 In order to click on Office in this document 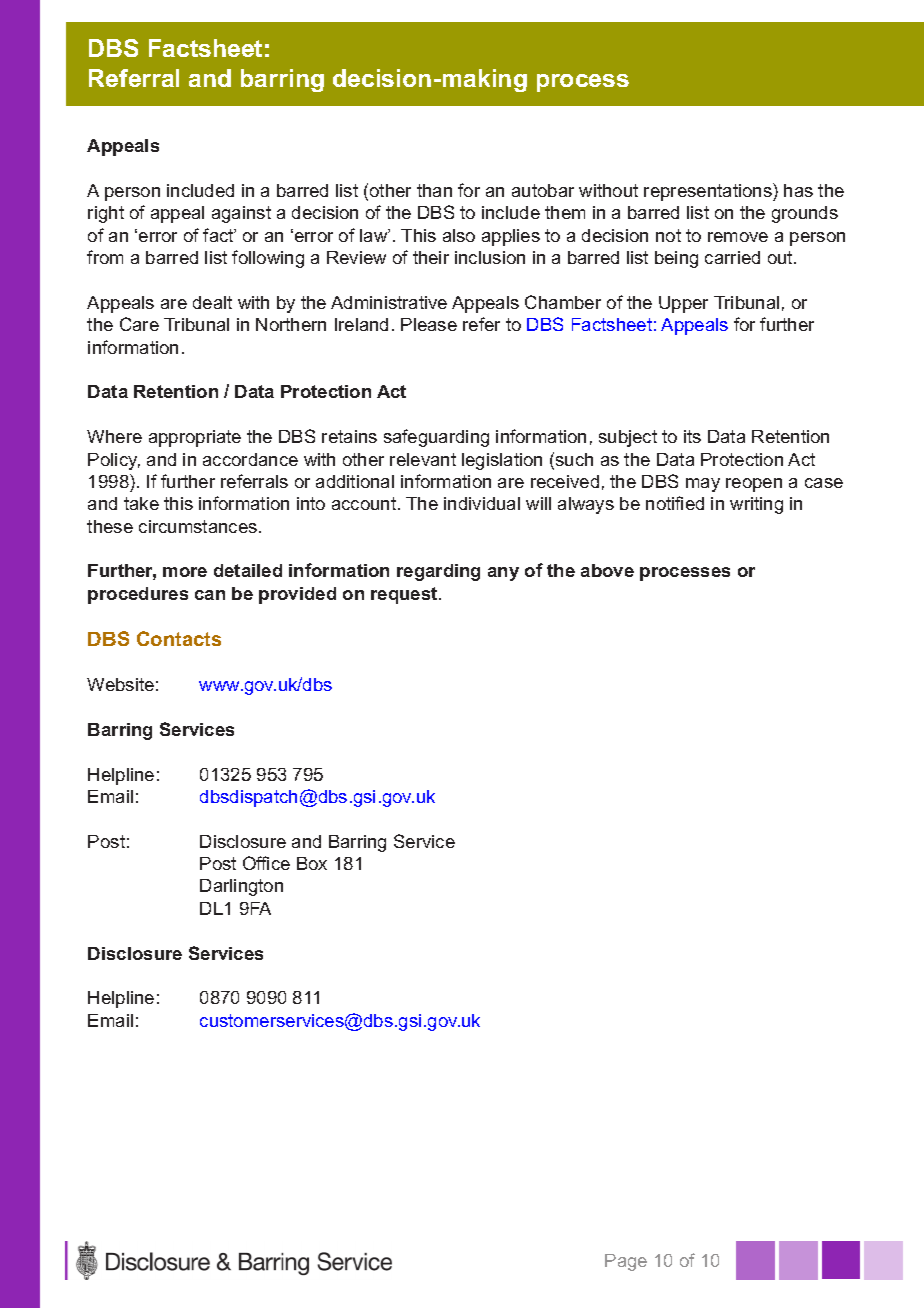, I will do `click(266, 863)`.
